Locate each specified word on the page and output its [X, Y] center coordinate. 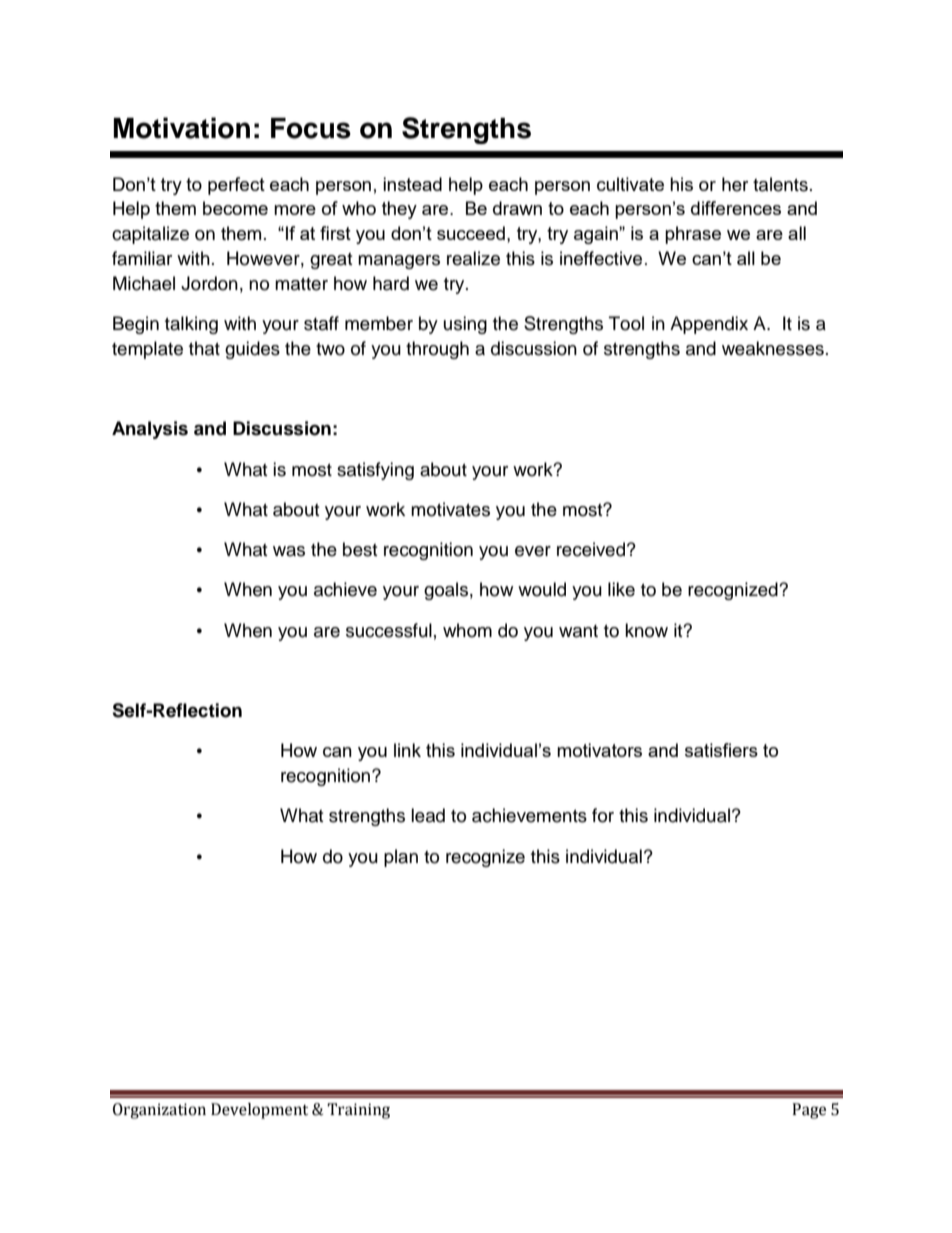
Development [259, 1111]
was [289, 551]
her [735, 184]
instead [412, 184]
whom [467, 630]
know [646, 630]
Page [809, 1111]
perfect [236, 186]
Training [358, 1111]
